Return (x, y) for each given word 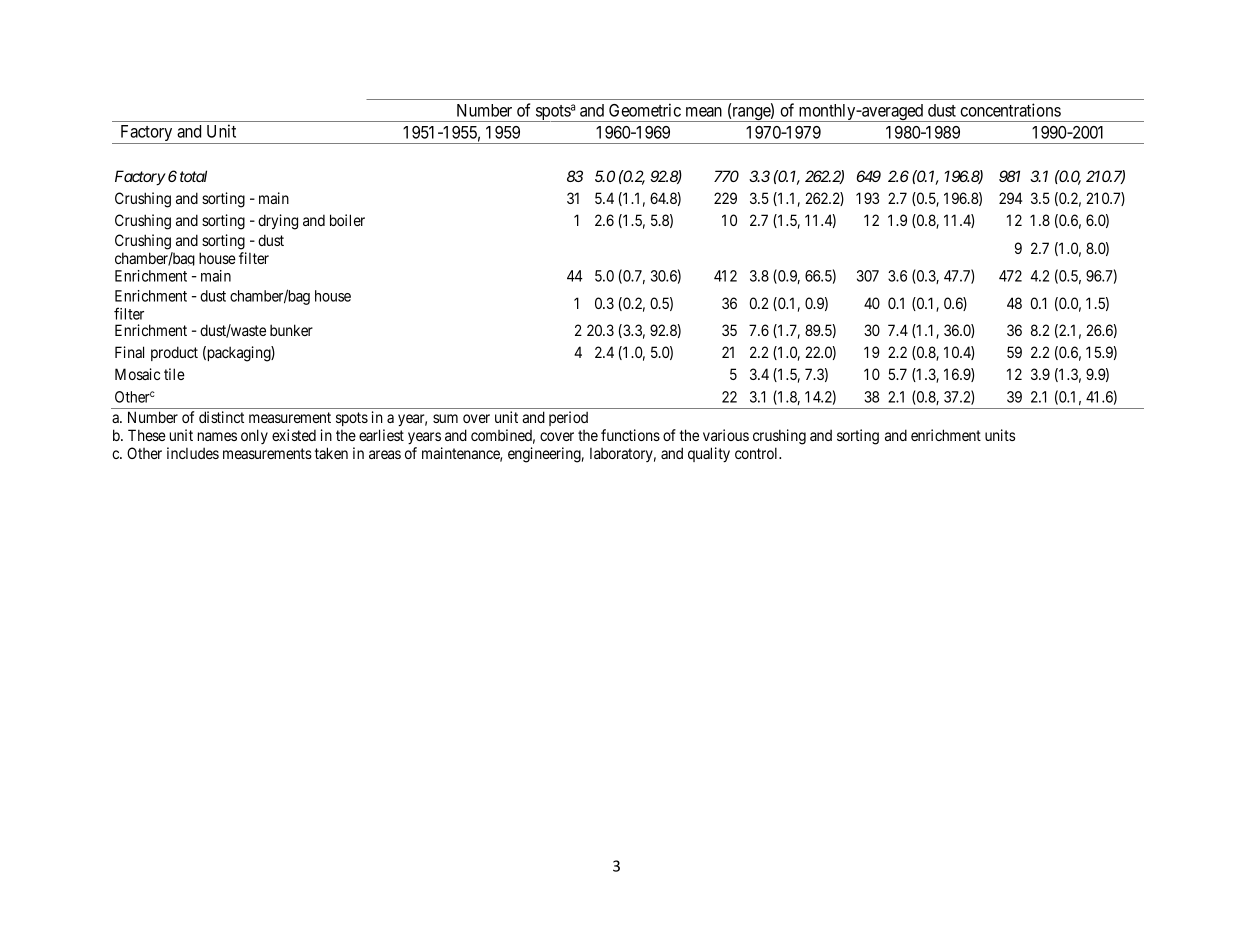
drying (278, 222)
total (193, 176)
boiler (347, 220)
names (217, 436)
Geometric (645, 110)
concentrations (1010, 110)
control (758, 453)
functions (630, 435)
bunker (291, 330)
